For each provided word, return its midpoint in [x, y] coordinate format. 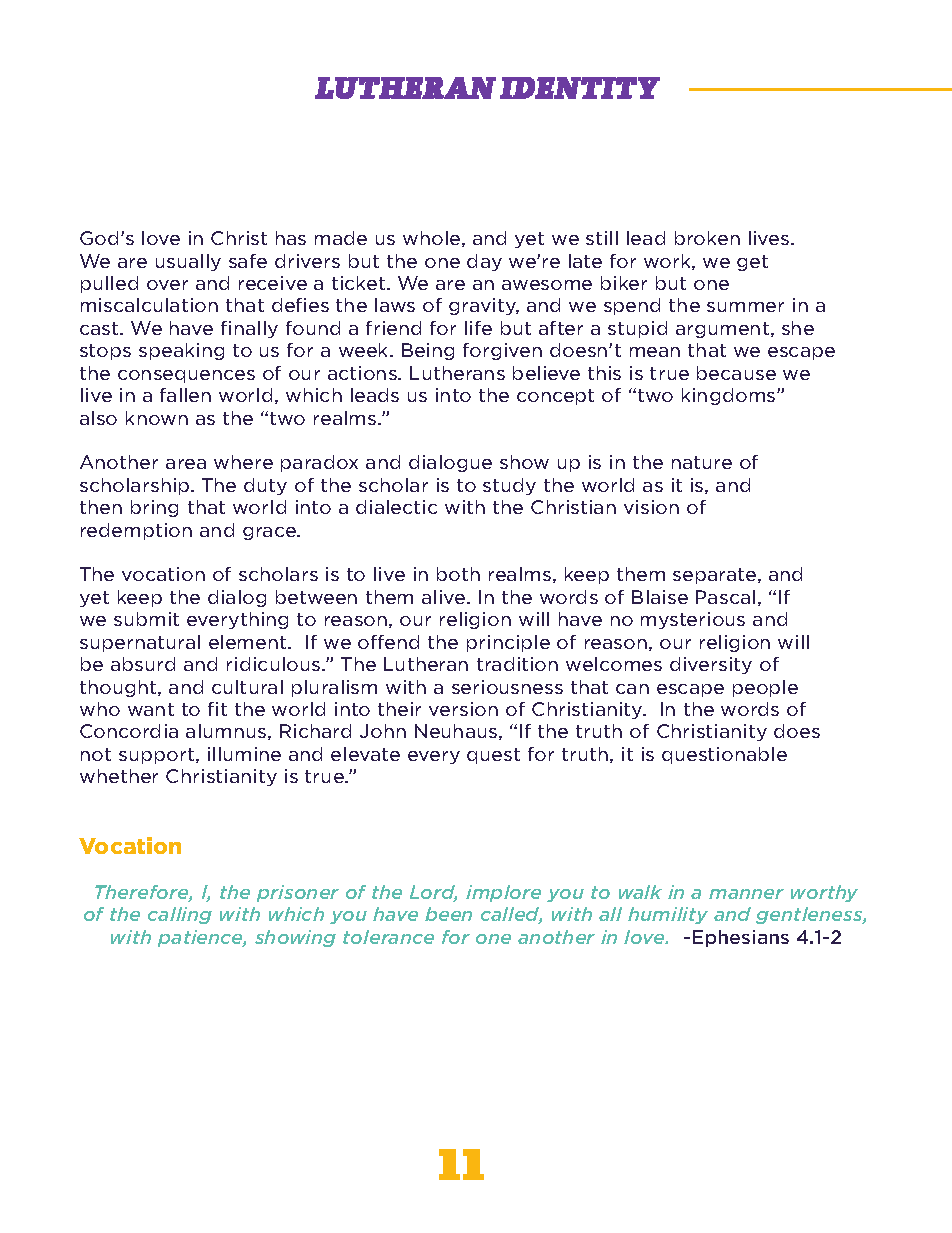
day [484, 262]
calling [180, 915]
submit [146, 619]
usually [188, 262]
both [458, 574]
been [448, 914]
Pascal [725, 597]
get [752, 263]
